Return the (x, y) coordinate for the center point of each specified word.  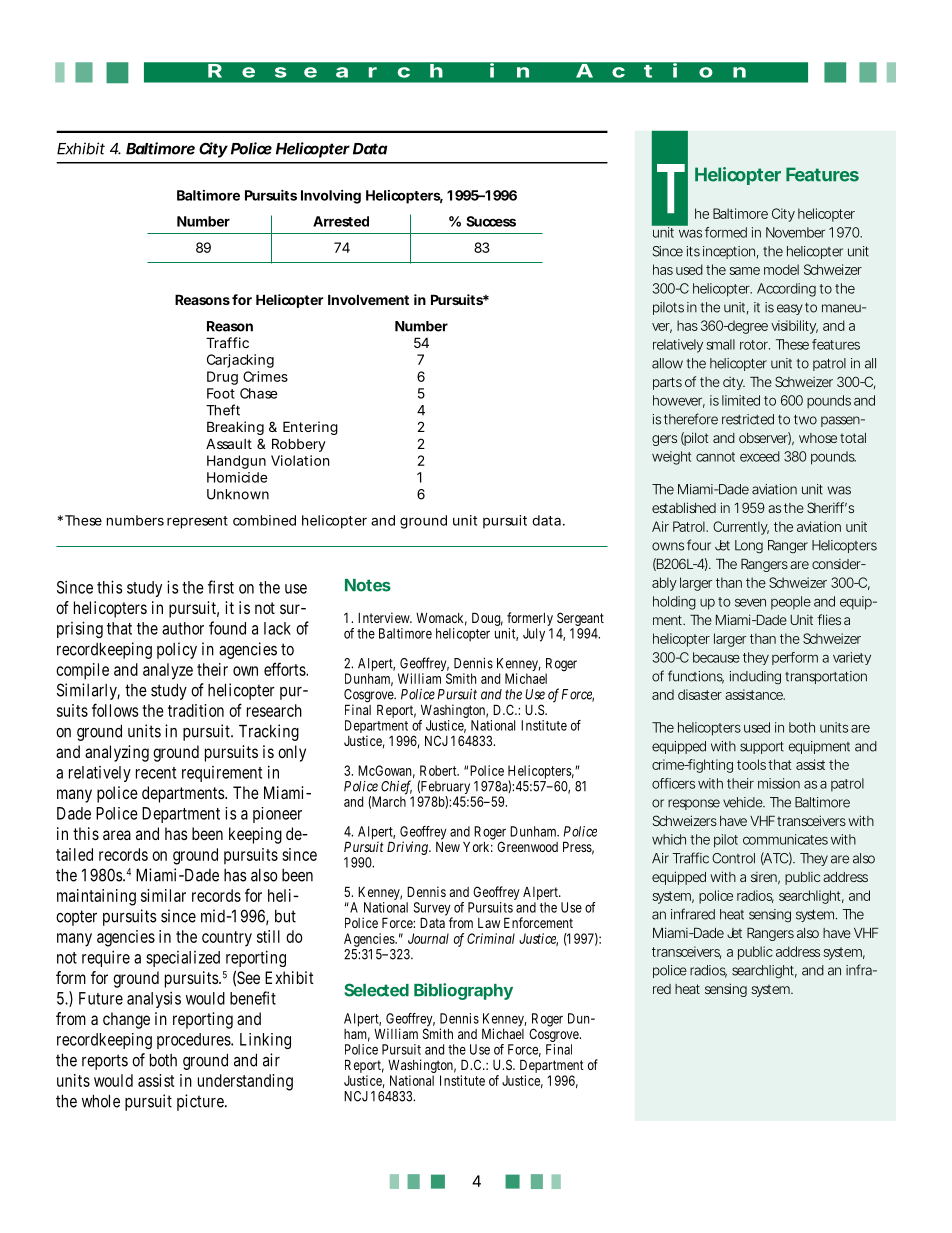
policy (177, 650)
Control (733, 858)
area (117, 835)
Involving (331, 197)
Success (491, 221)
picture (202, 1102)
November (795, 232)
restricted (748, 419)
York (478, 845)
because (716, 657)
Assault (229, 443)
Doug (487, 619)
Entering (310, 428)
